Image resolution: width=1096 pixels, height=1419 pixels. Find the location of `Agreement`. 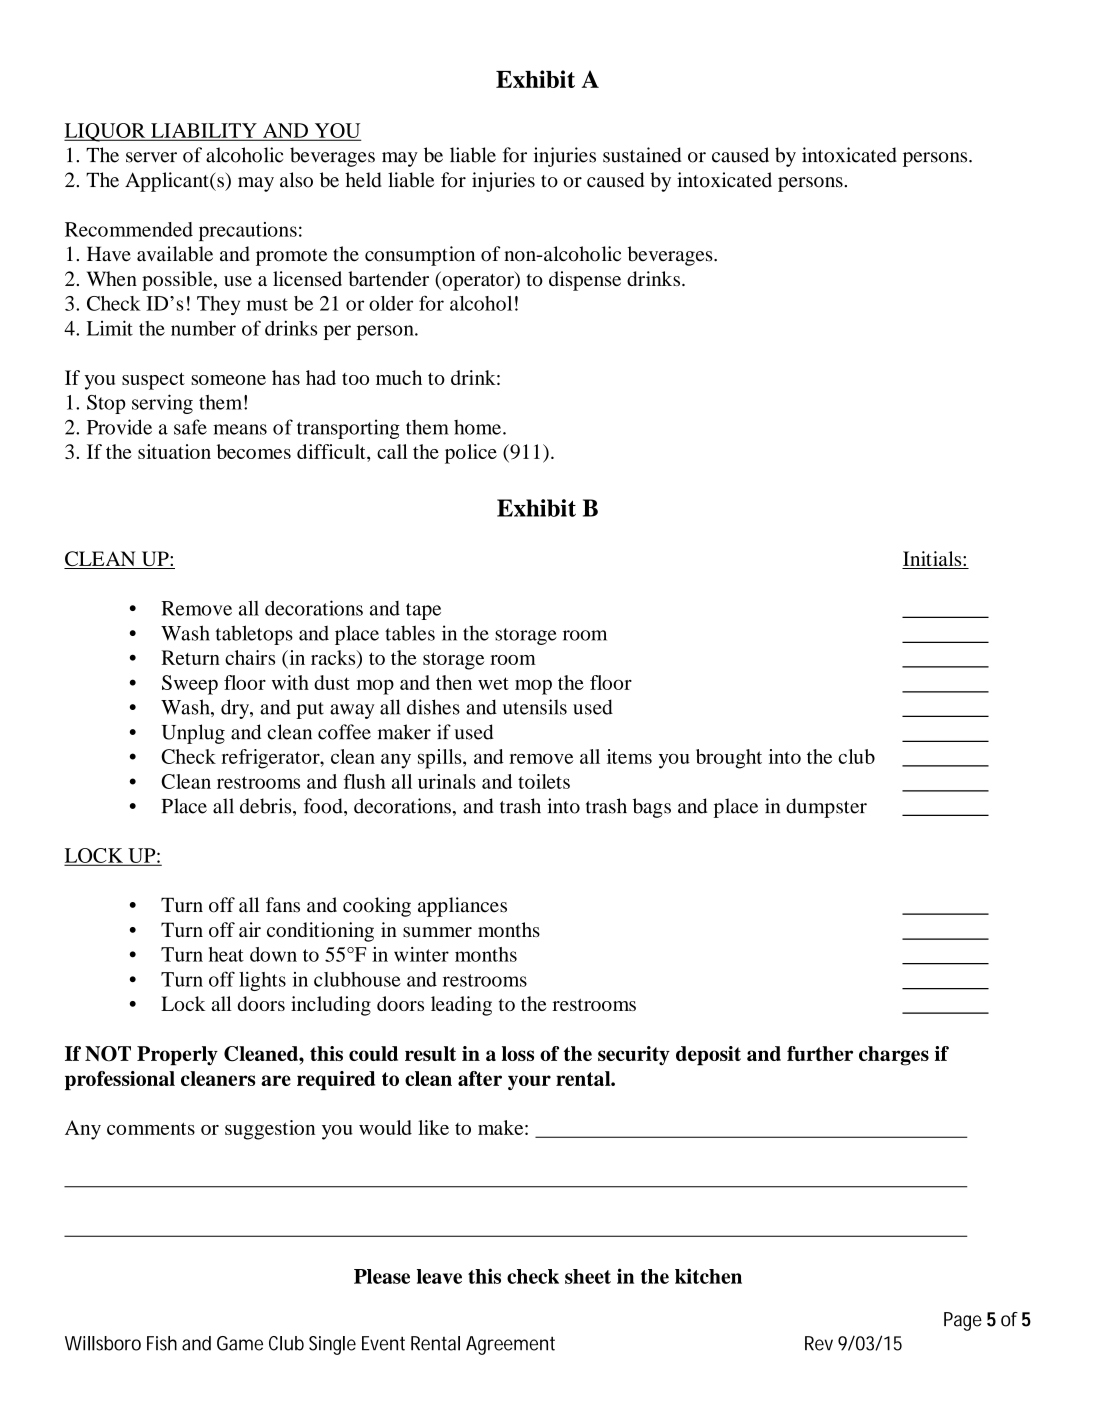

Agreement is located at coordinates (510, 1345).
